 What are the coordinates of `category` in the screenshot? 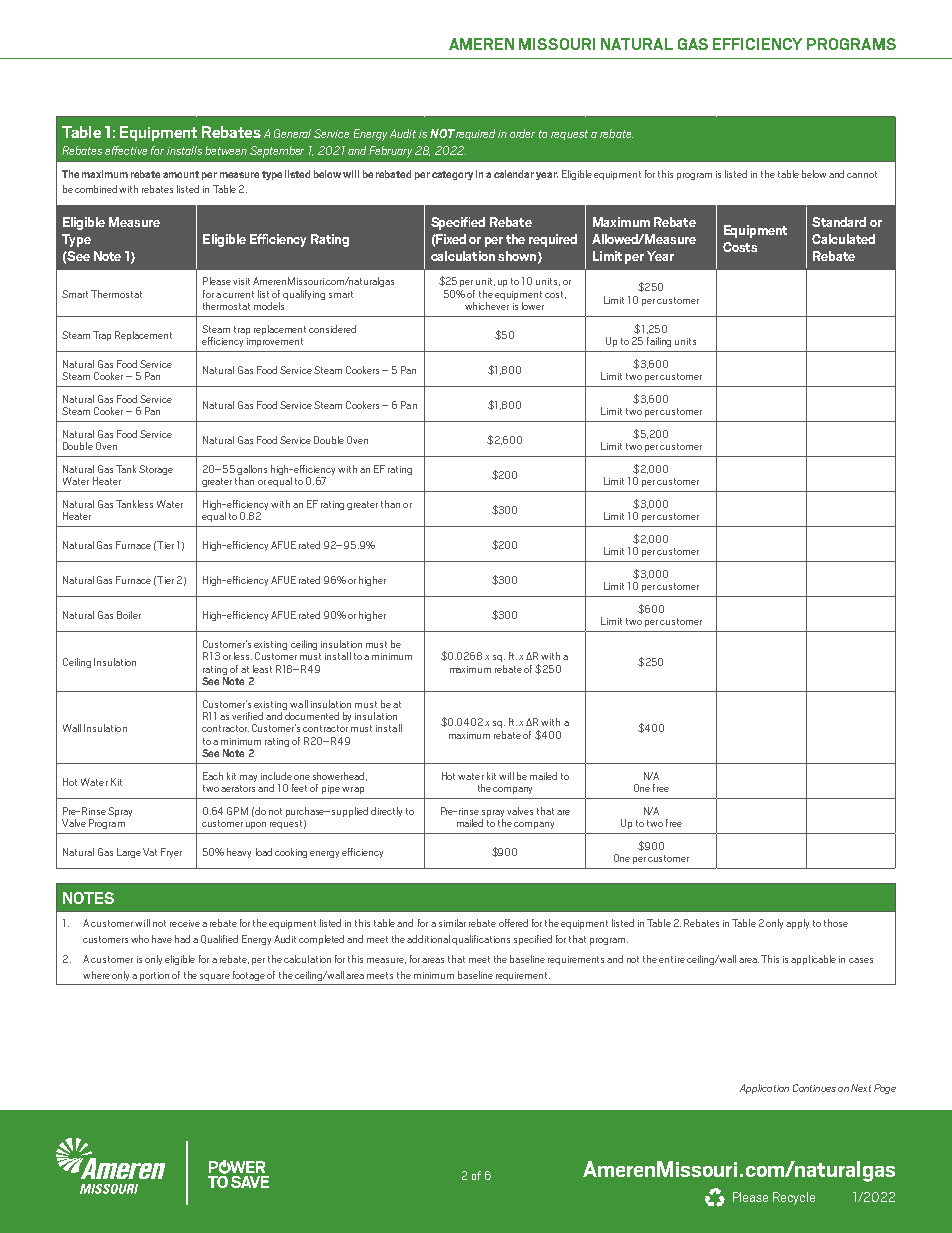 It's located at (452, 175).
